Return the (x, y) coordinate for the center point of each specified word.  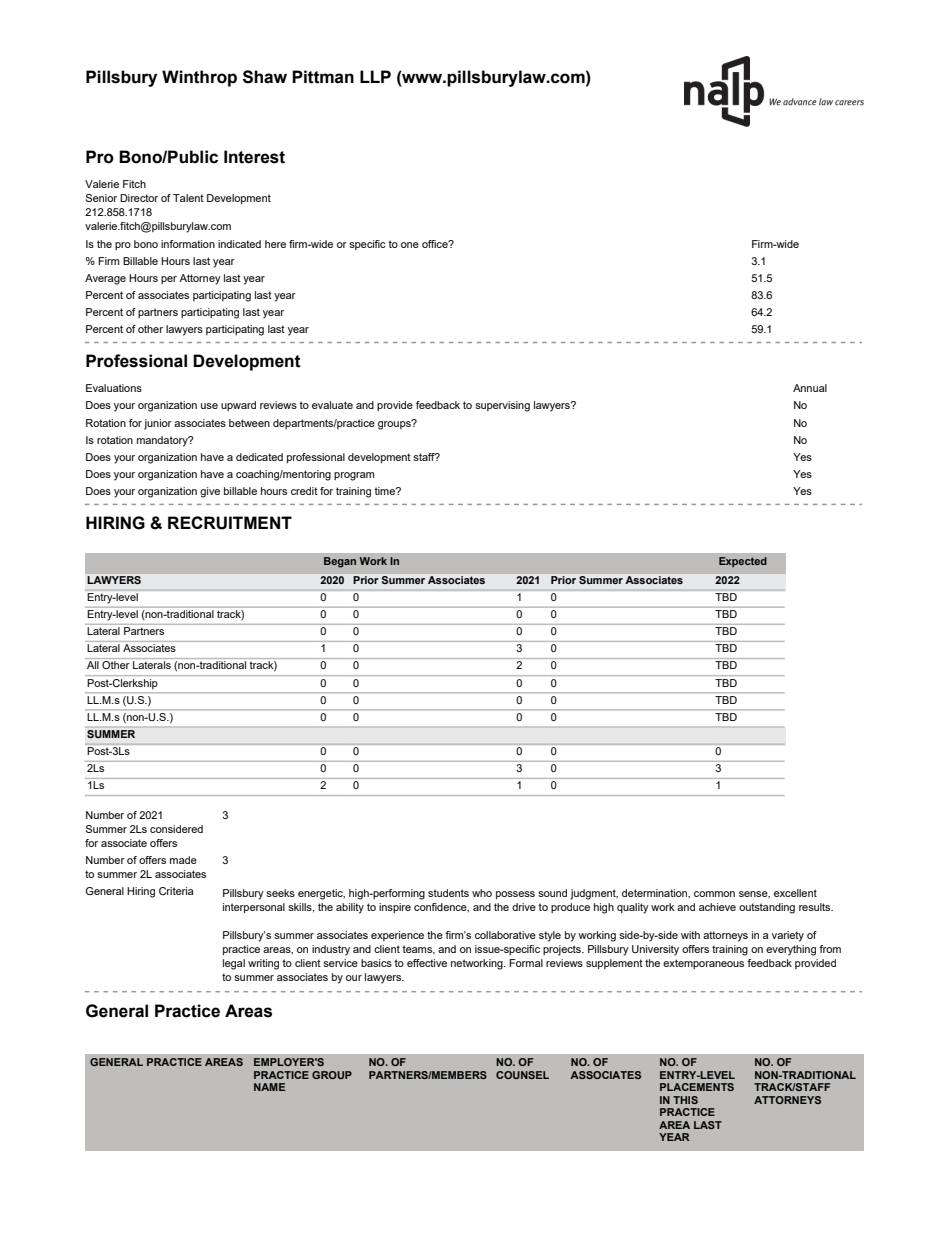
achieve (717, 907)
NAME (269, 1087)
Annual (810, 388)
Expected (743, 562)
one (410, 245)
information (188, 244)
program (354, 476)
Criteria (176, 891)
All (93, 665)
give (210, 492)
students (448, 893)
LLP (375, 76)
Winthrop (199, 78)
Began (340, 562)
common (714, 894)
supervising (502, 406)
